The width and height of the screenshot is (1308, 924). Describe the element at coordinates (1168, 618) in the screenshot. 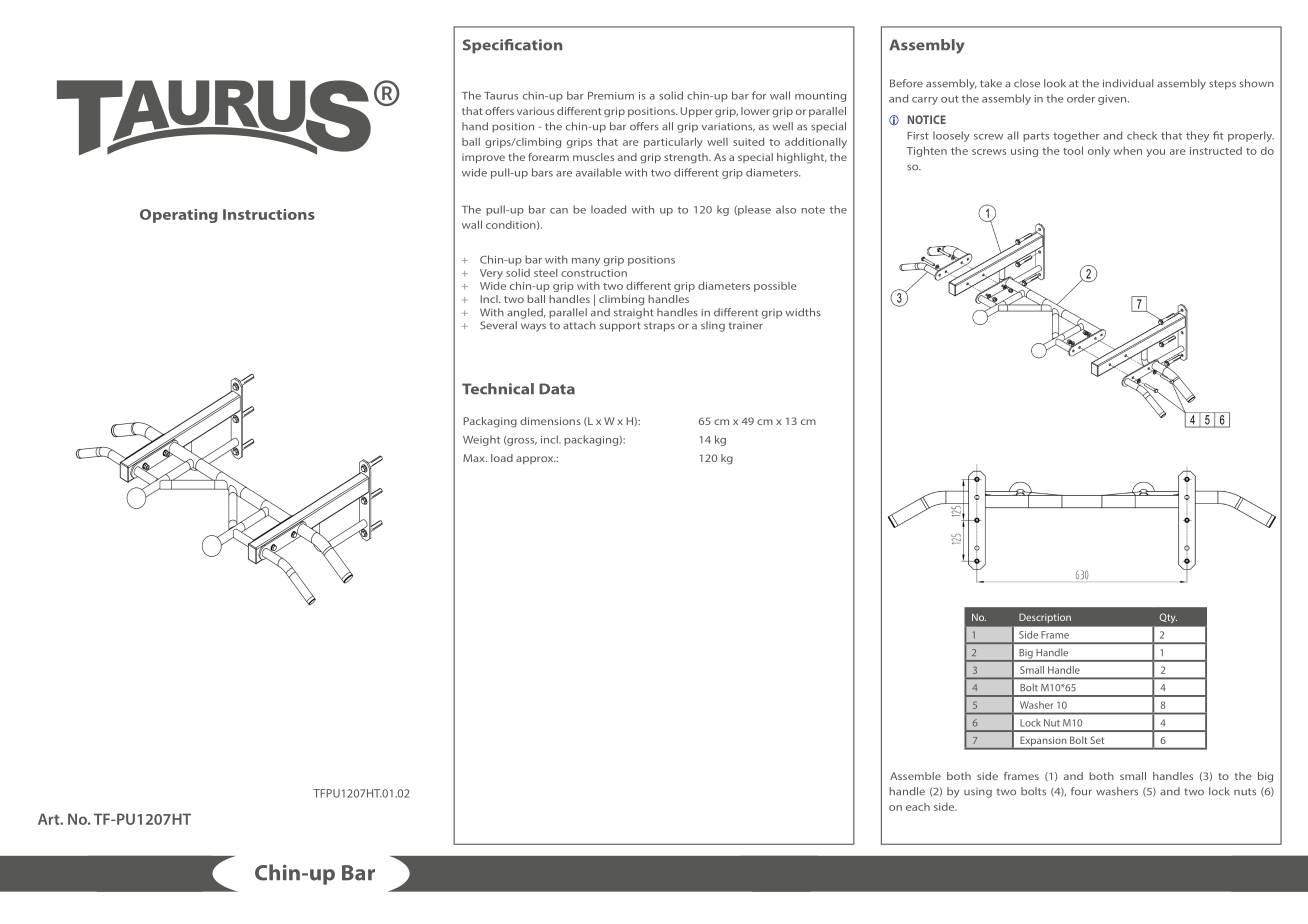

I see `Qty` at that location.
